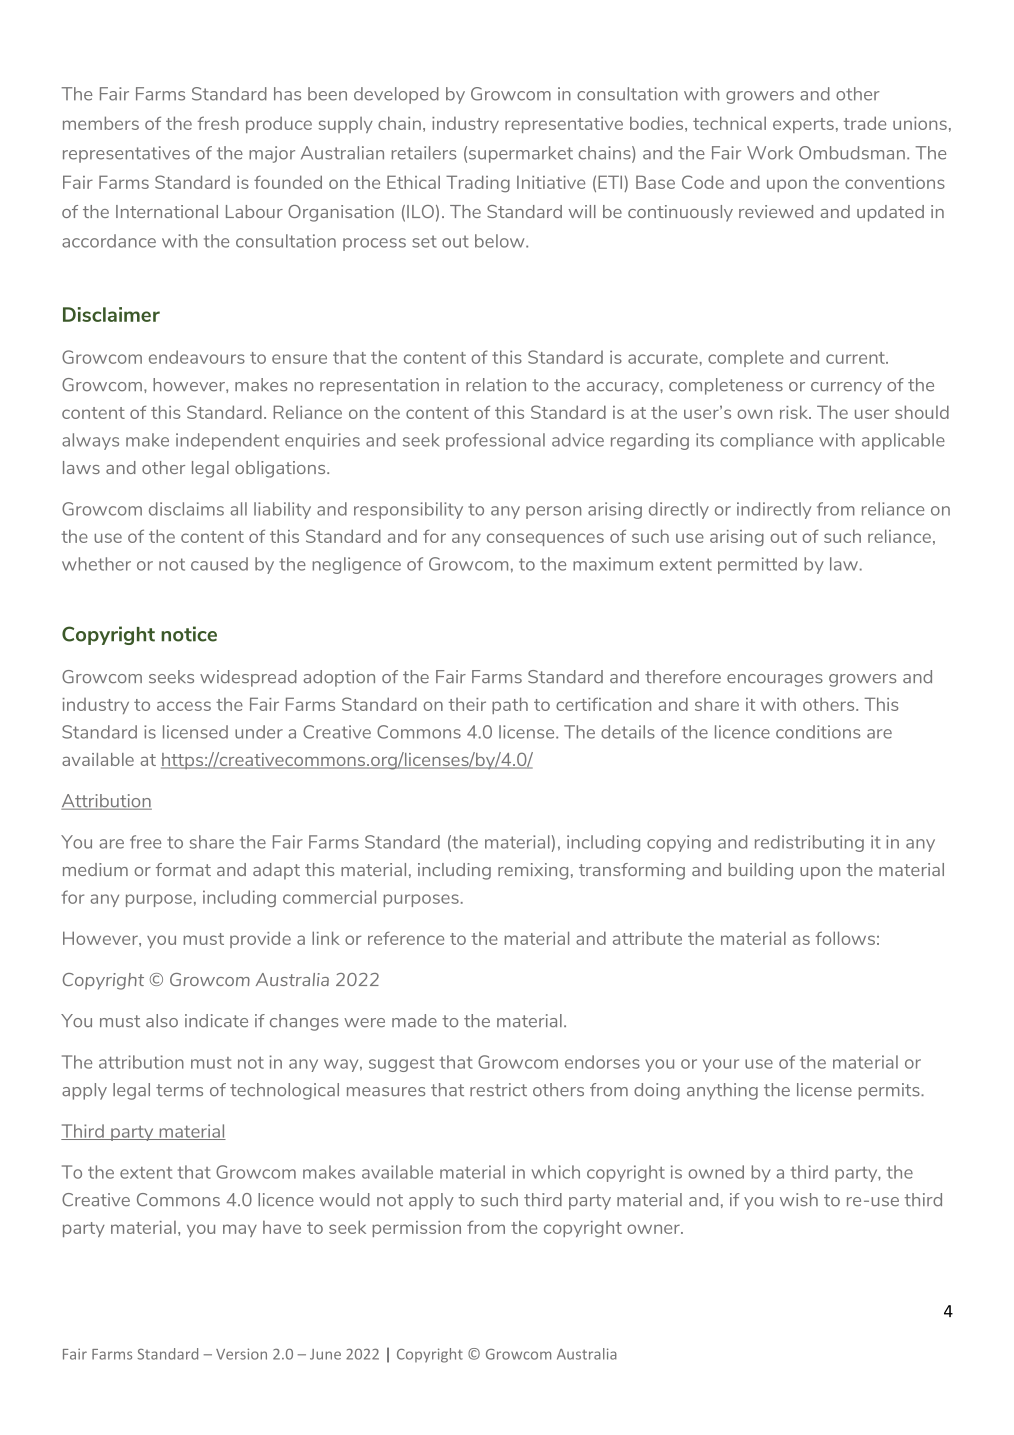 This page has height=1435, width=1014. Describe the element at coordinates (757, 565) in the page. I see `permitted` at that location.
